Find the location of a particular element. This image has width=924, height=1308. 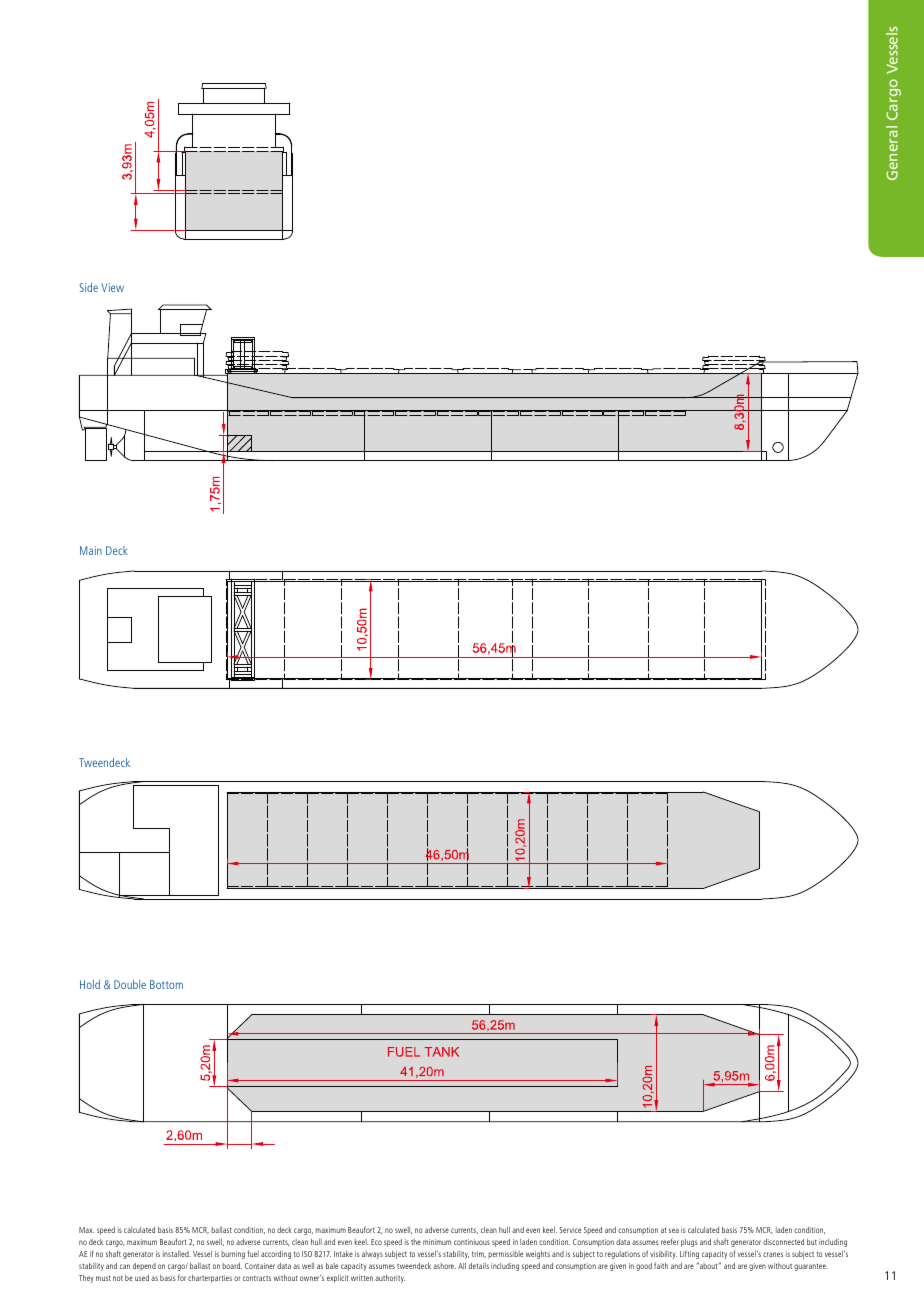

Service is located at coordinates (570, 1230).
